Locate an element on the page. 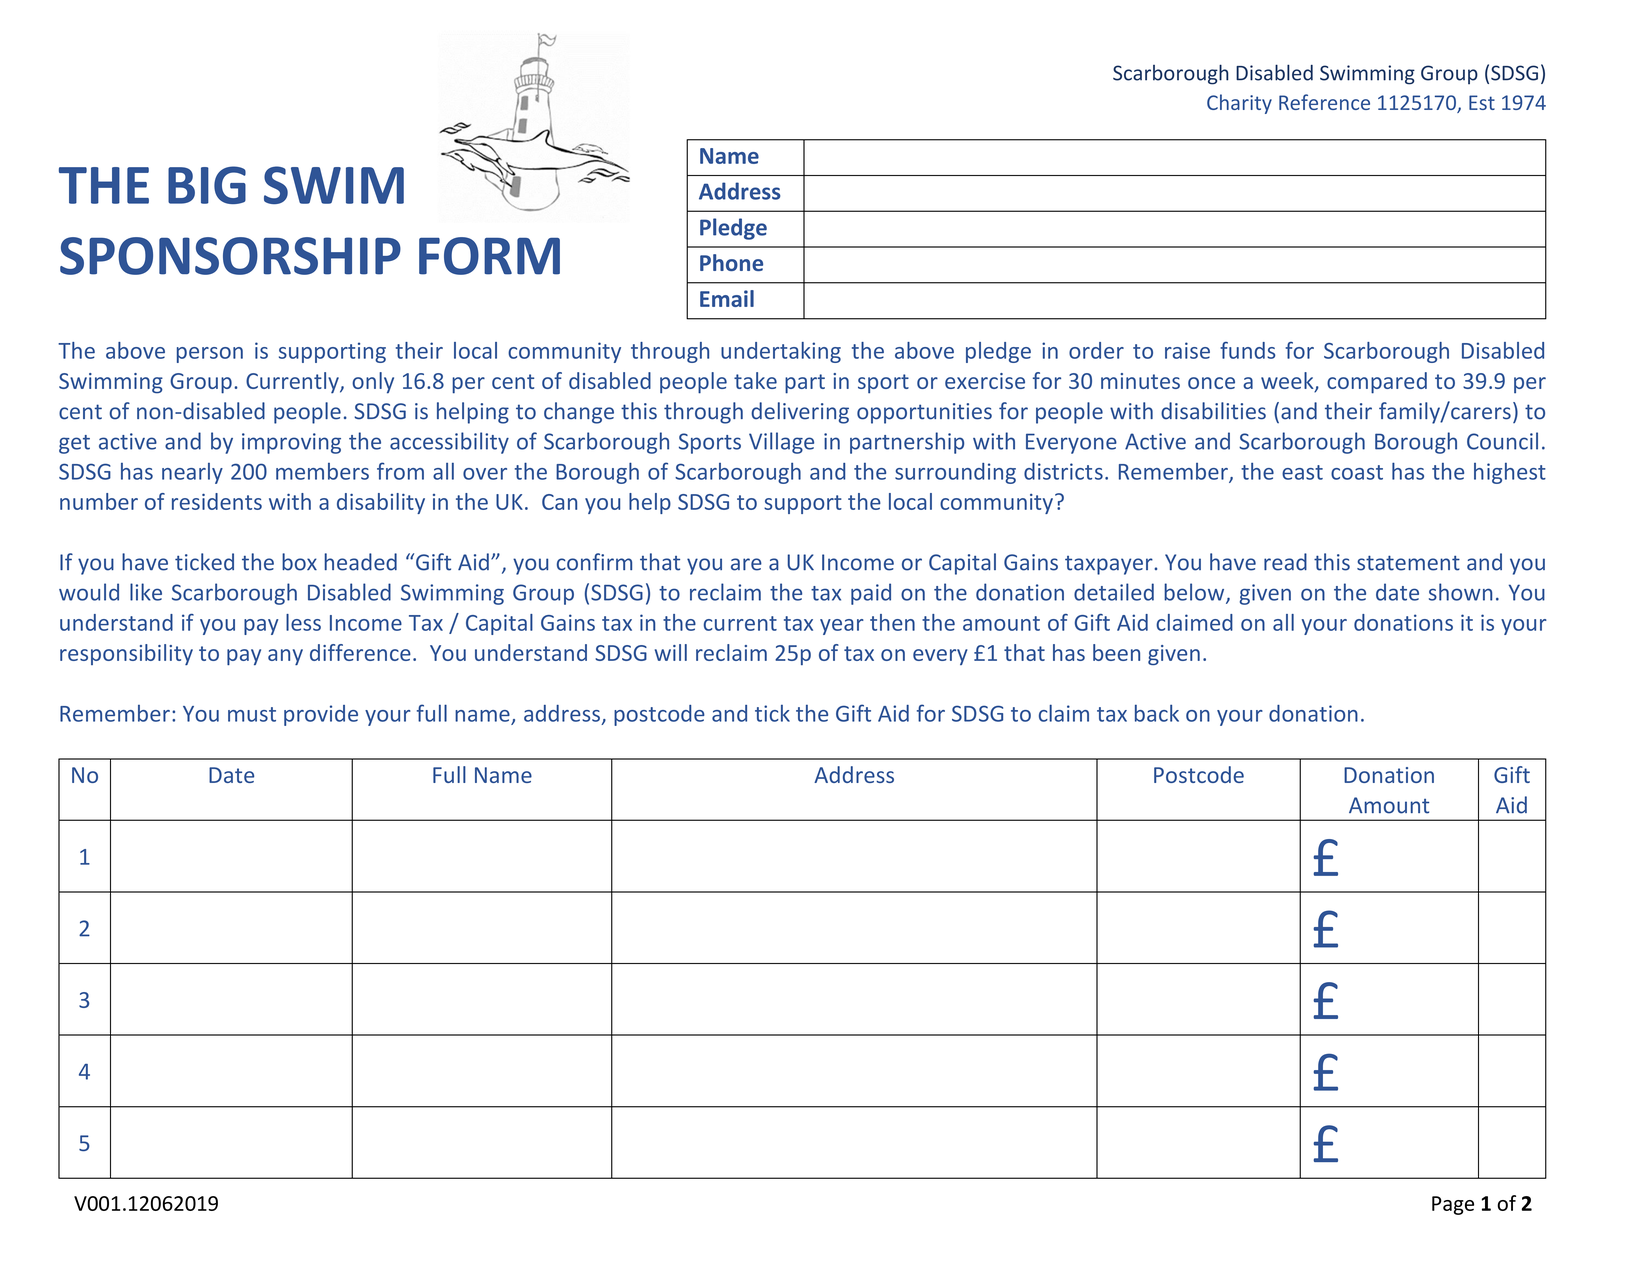  back is located at coordinates (1157, 713).
